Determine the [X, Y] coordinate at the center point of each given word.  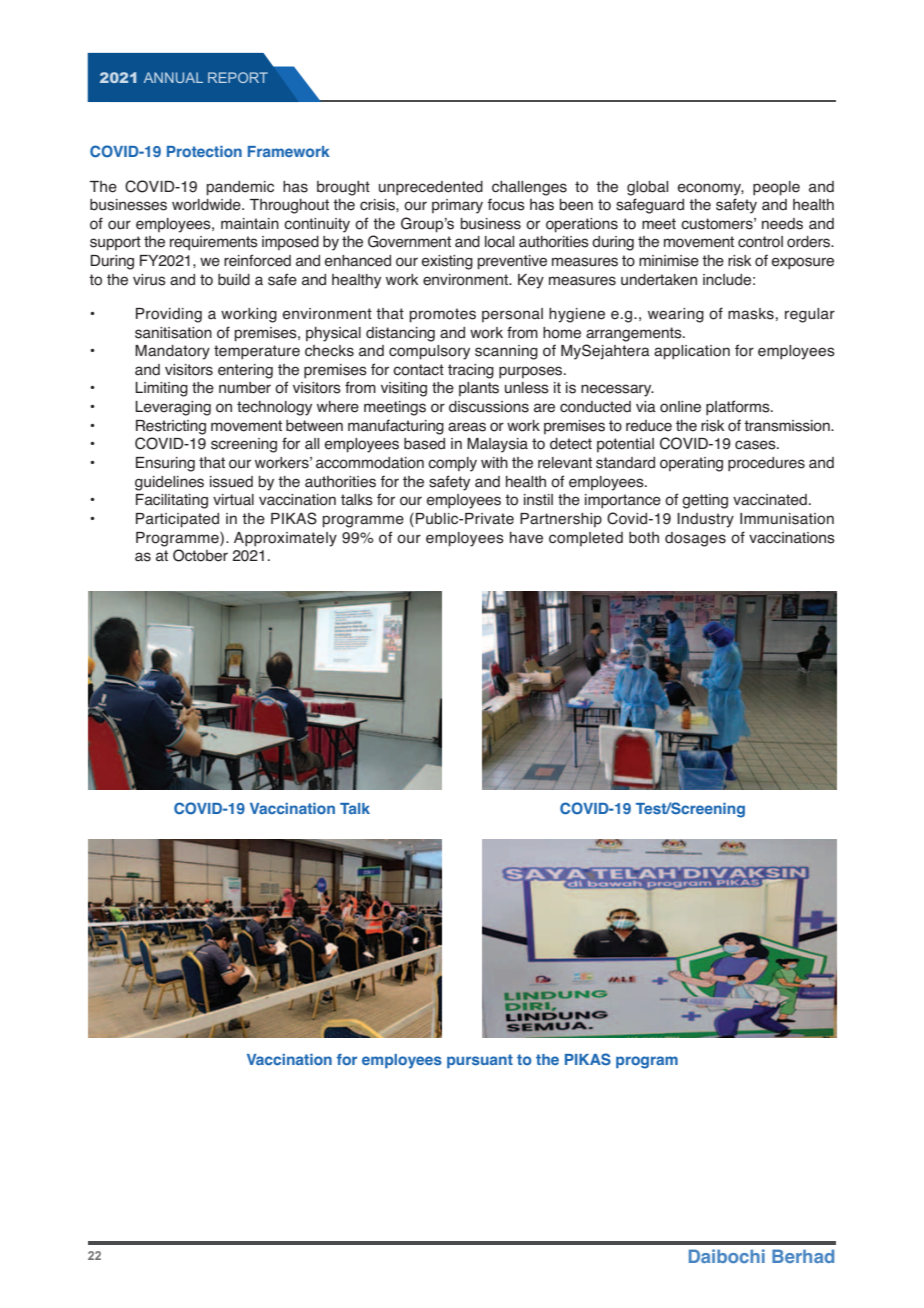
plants [479, 389]
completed [586, 539]
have [526, 538]
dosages [695, 539]
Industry [705, 520]
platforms [739, 408]
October [200, 555]
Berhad [803, 1256]
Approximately [285, 539]
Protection [204, 151]
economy [711, 189]
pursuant [480, 1061]
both [644, 538]
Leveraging [173, 408]
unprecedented [431, 188]
